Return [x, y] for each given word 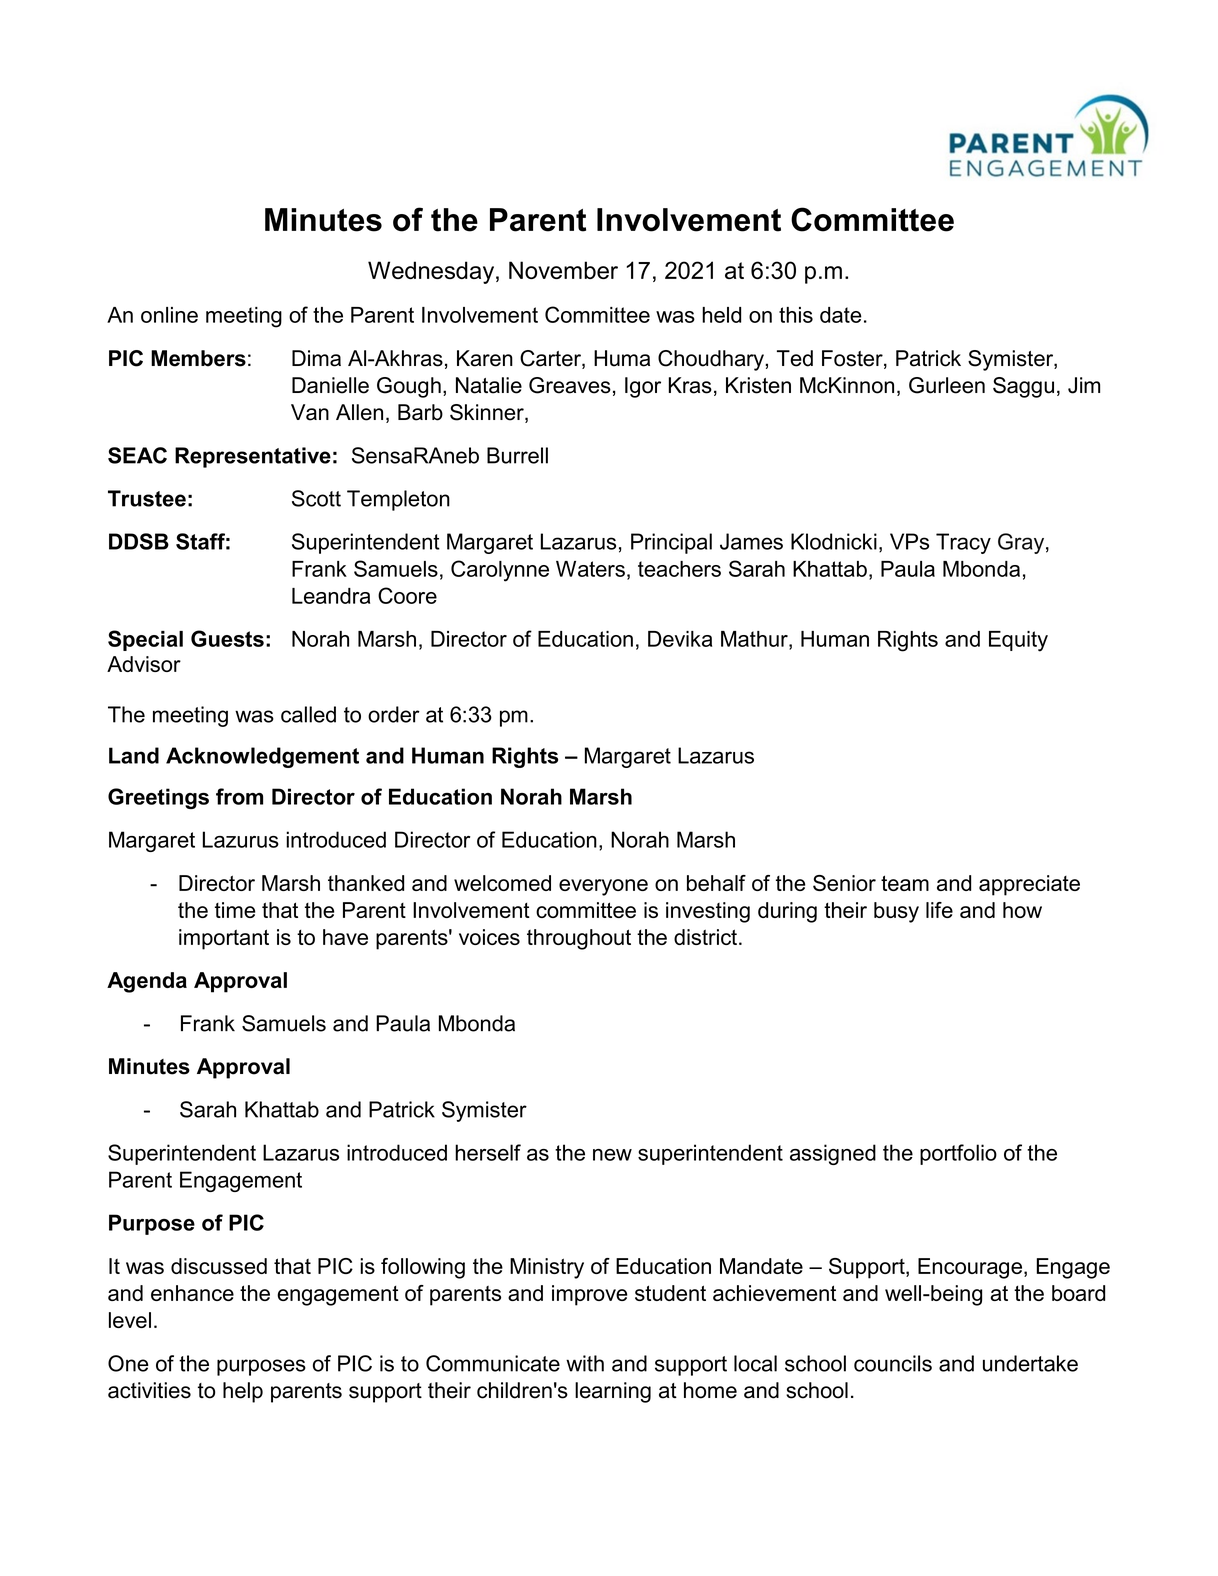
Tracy [963, 543]
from [239, 796]
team [905, 883]
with [585, 1363]
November [563, 270]
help [243, 1392]
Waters [590, 569]
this [796, 315]
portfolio [958, 1154]
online [169, 315]
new [612, 1155]
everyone [603, 887]
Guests [227, 638]
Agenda [147, 982]
